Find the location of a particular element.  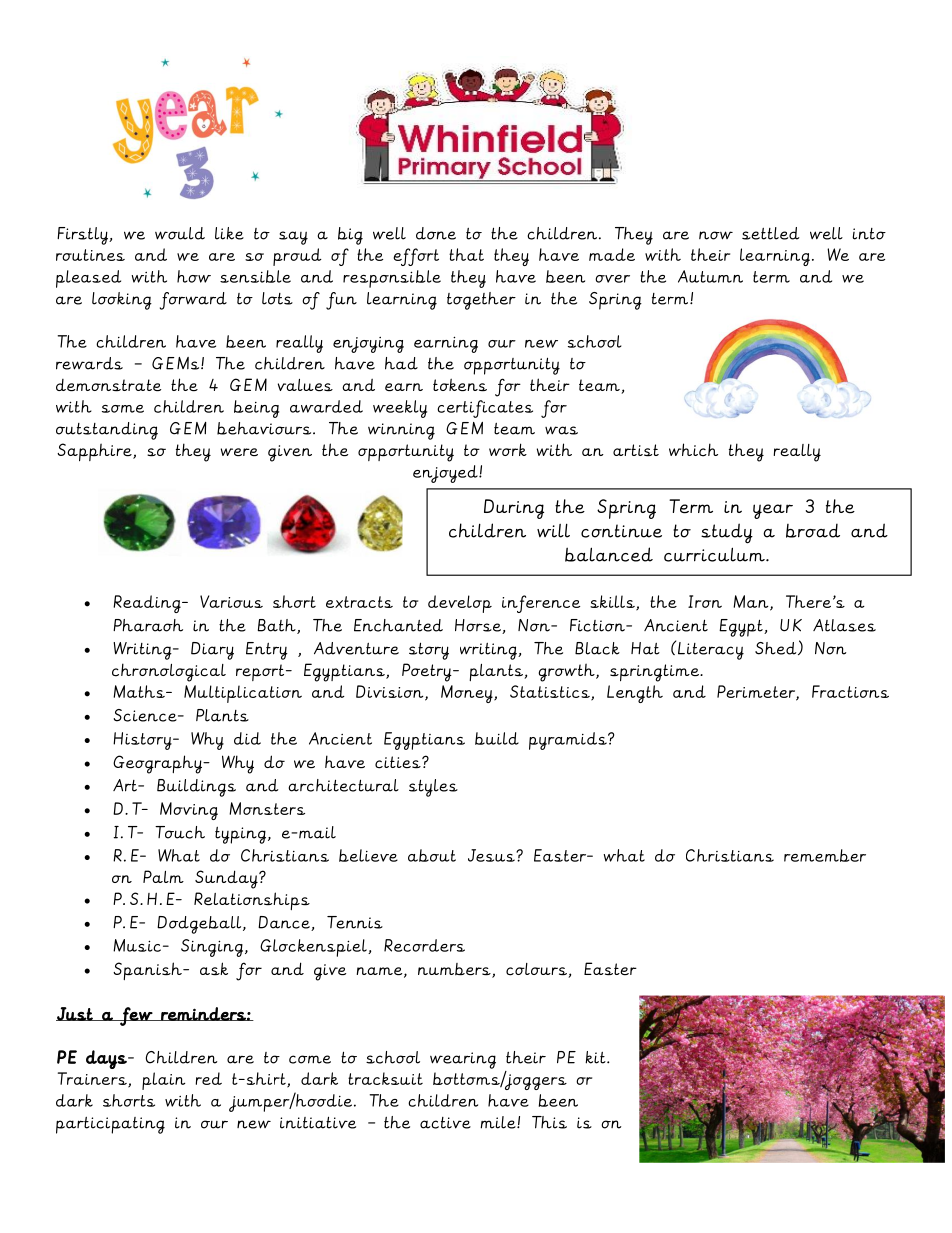

that is located at coordinates (466, 254).
